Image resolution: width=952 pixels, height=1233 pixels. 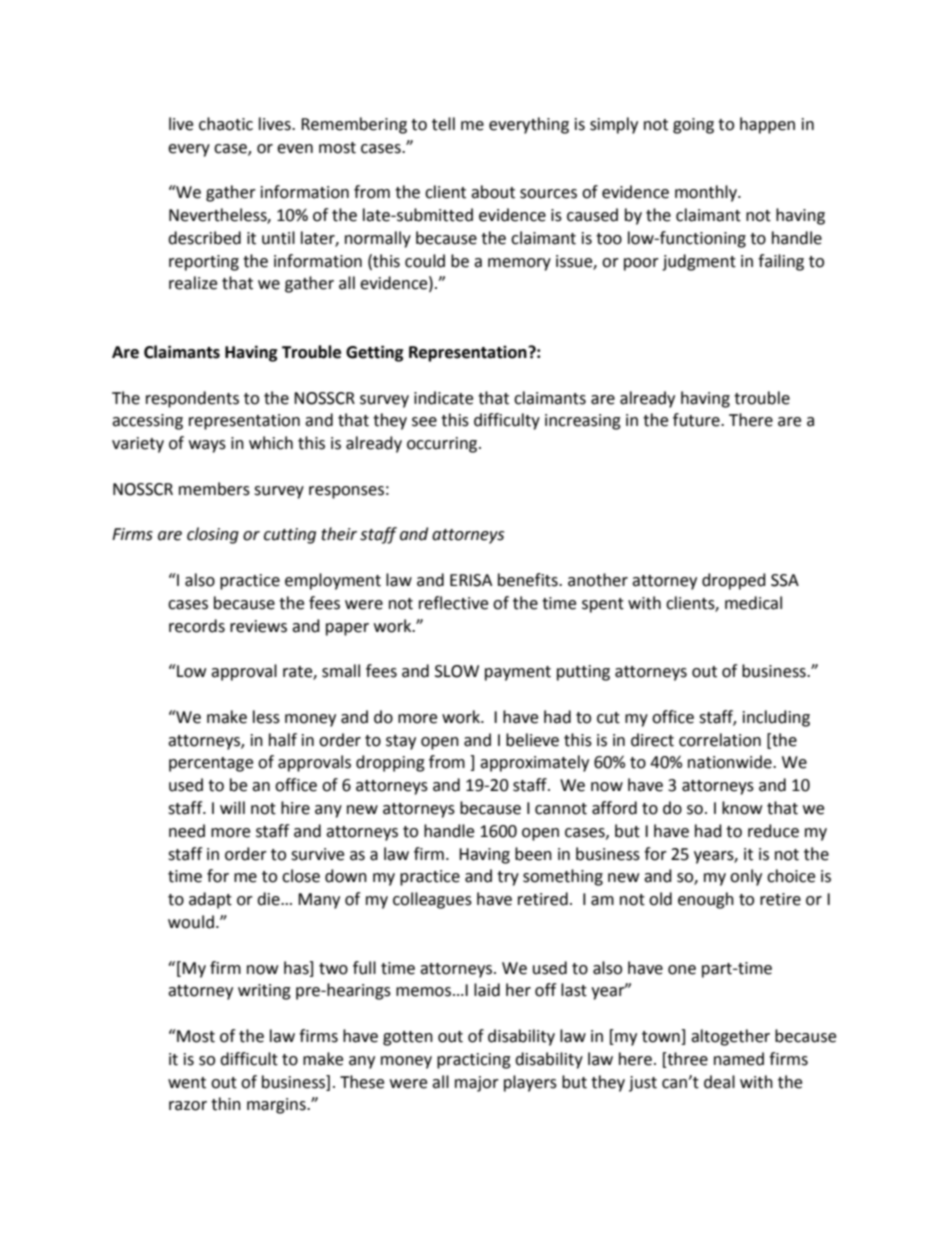 I want to click on tell, so click(x=443, y=124).
